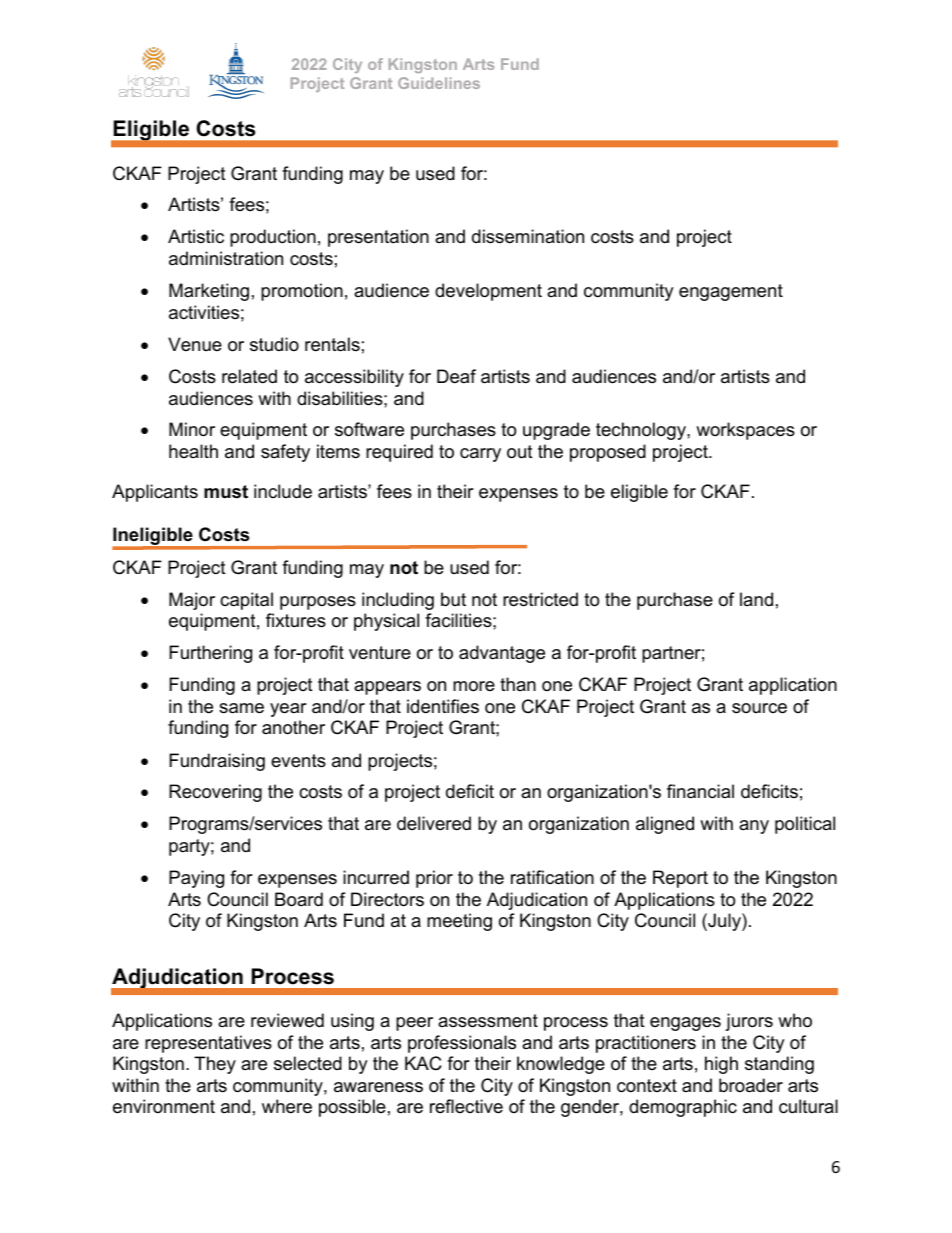 Image resolution: width=952 pixels, height=1233 pixels. I want to click on land, so click(756, 599).
